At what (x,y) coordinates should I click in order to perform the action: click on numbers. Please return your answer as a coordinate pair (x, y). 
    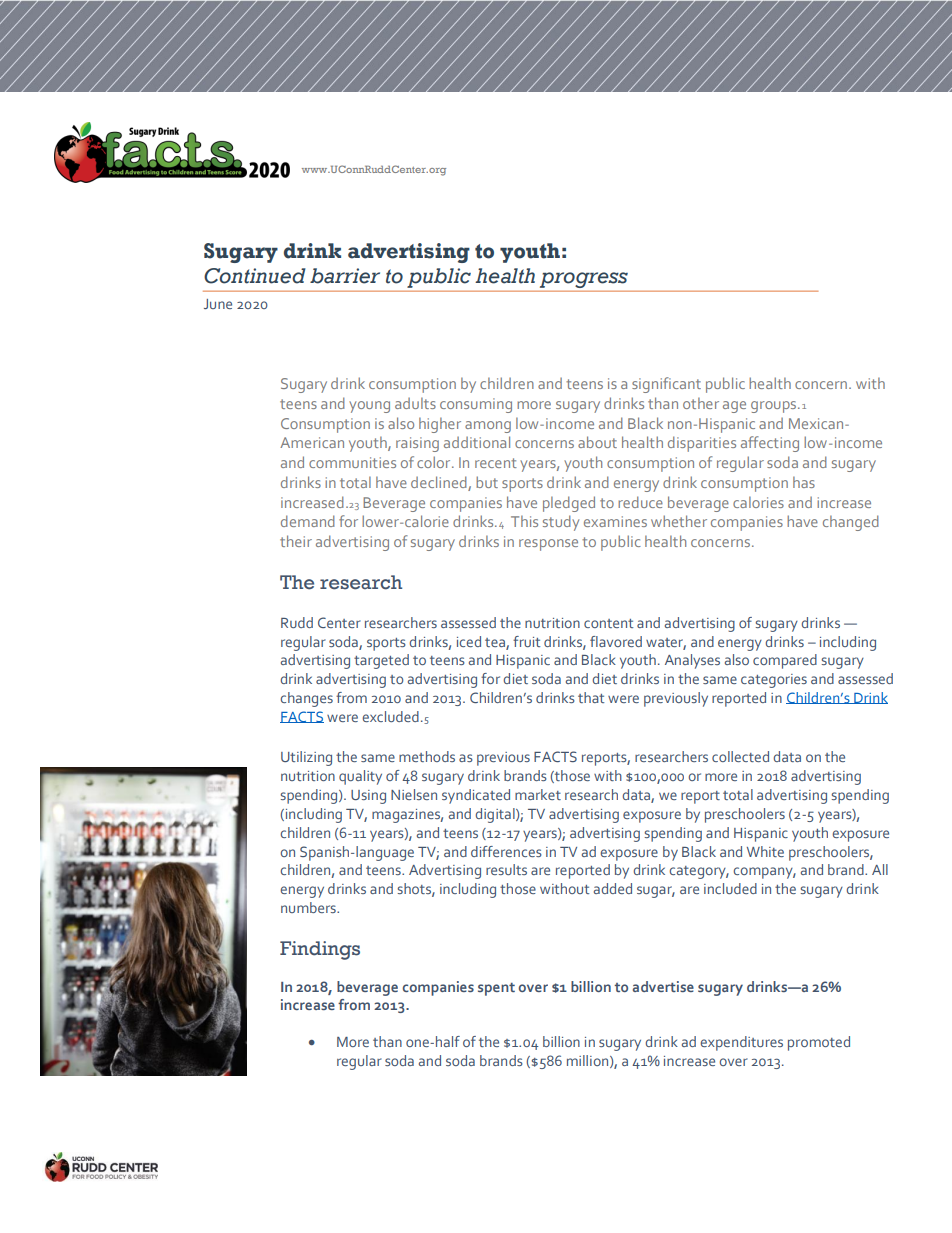
    Looking at the image, I should click on (309, 907).
